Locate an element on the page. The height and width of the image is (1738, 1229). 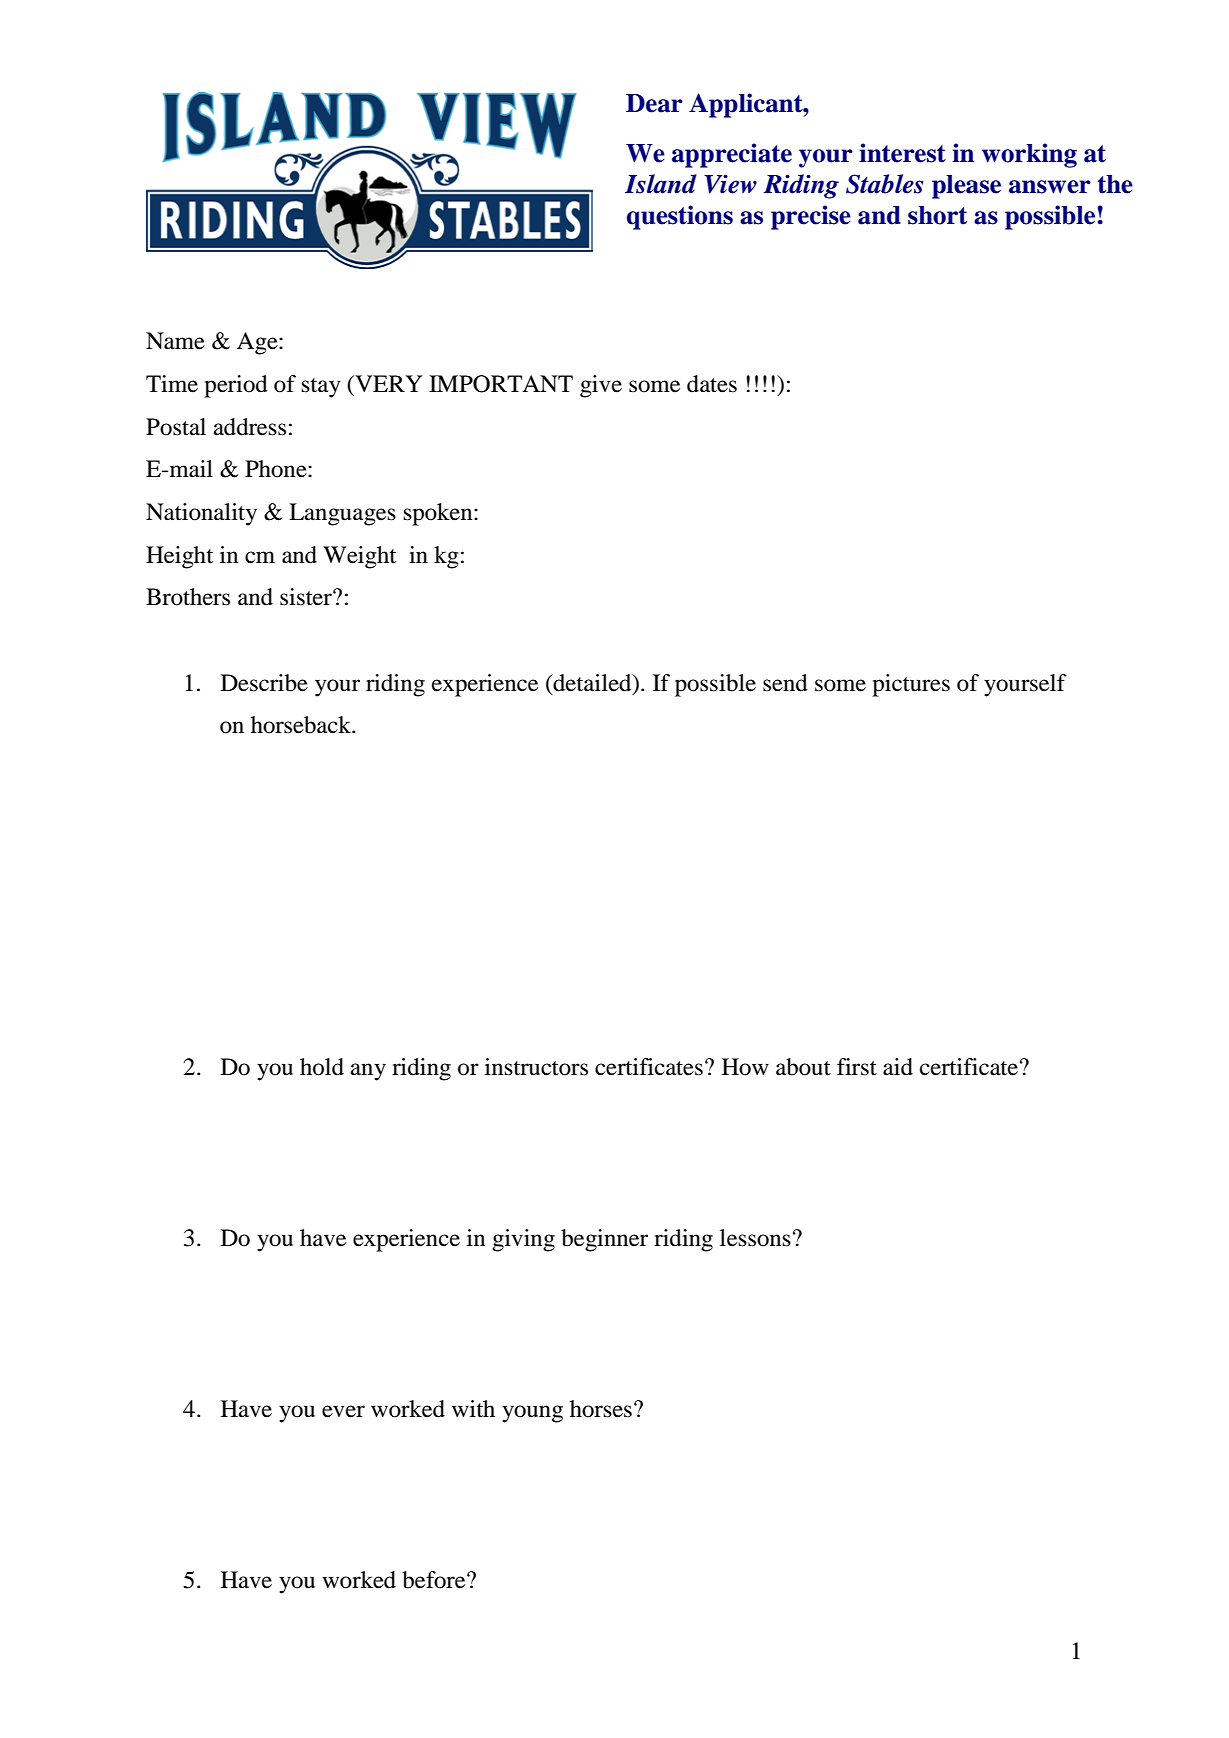
Name is located at coordinates (175, 341).
